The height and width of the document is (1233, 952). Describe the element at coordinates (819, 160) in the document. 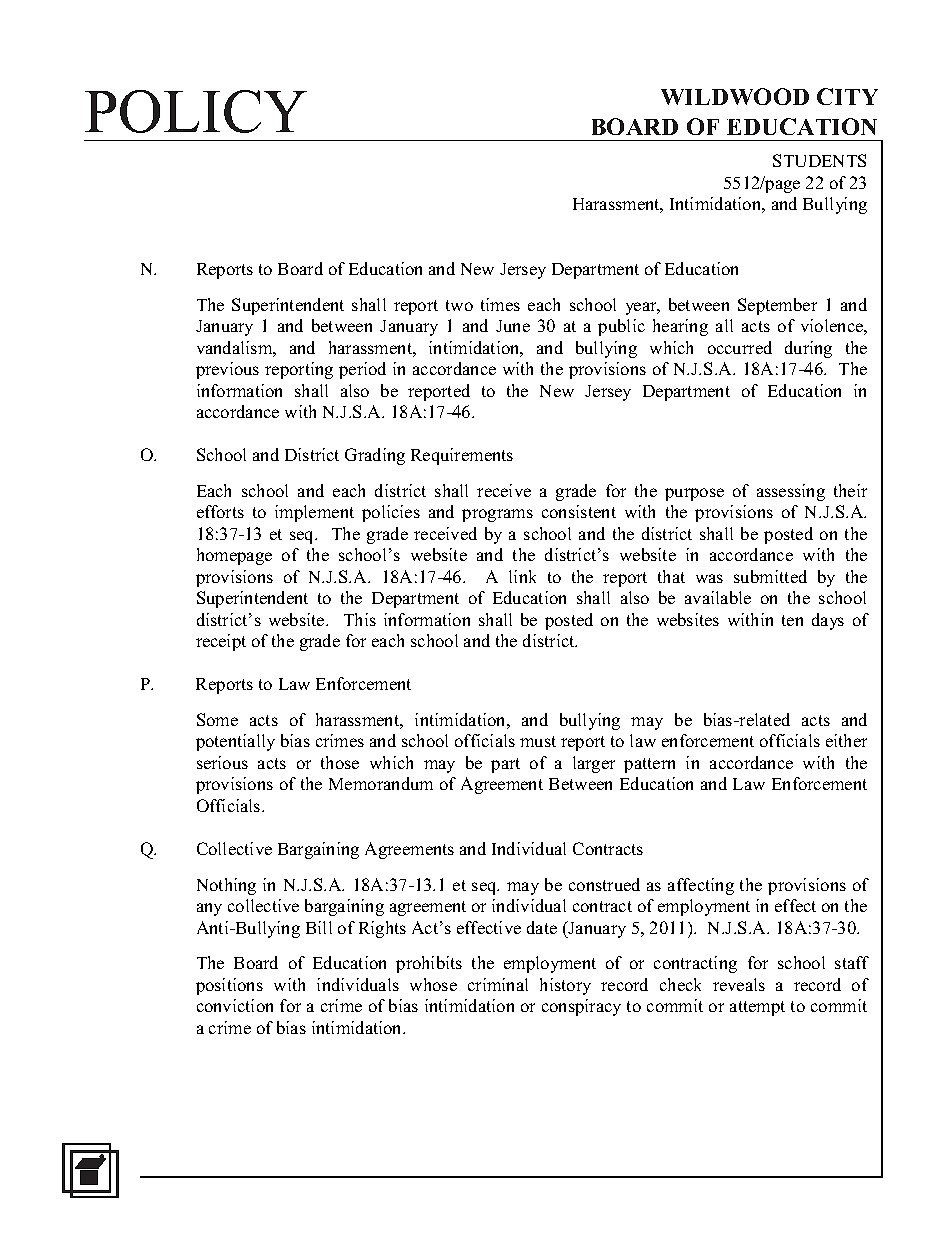

I see `STUDENTS` at that location.
